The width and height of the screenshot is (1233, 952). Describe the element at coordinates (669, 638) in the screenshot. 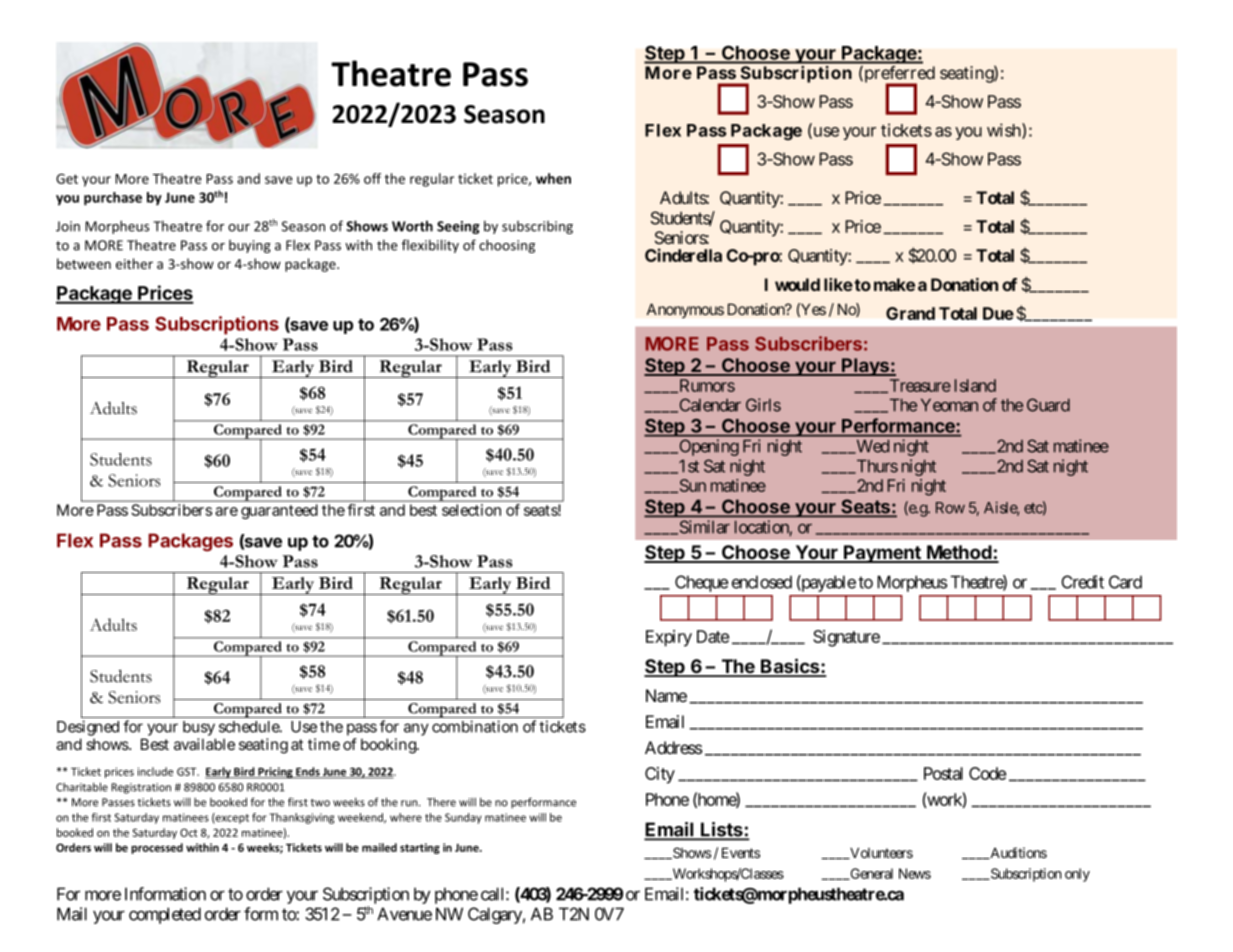

I see `Expiry` at that location.
